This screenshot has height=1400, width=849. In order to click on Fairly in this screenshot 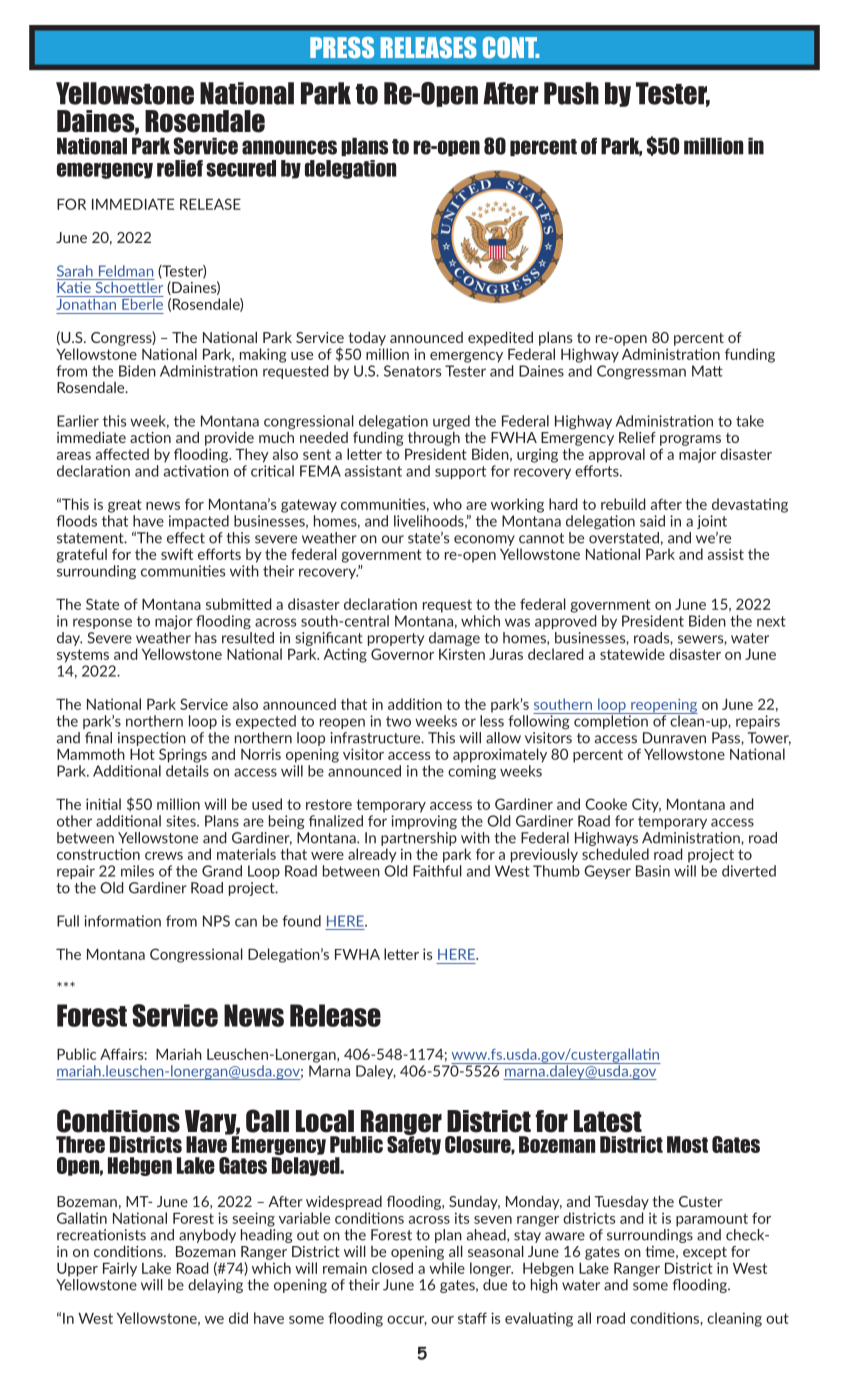, I will do `click(120, 1269)`.
